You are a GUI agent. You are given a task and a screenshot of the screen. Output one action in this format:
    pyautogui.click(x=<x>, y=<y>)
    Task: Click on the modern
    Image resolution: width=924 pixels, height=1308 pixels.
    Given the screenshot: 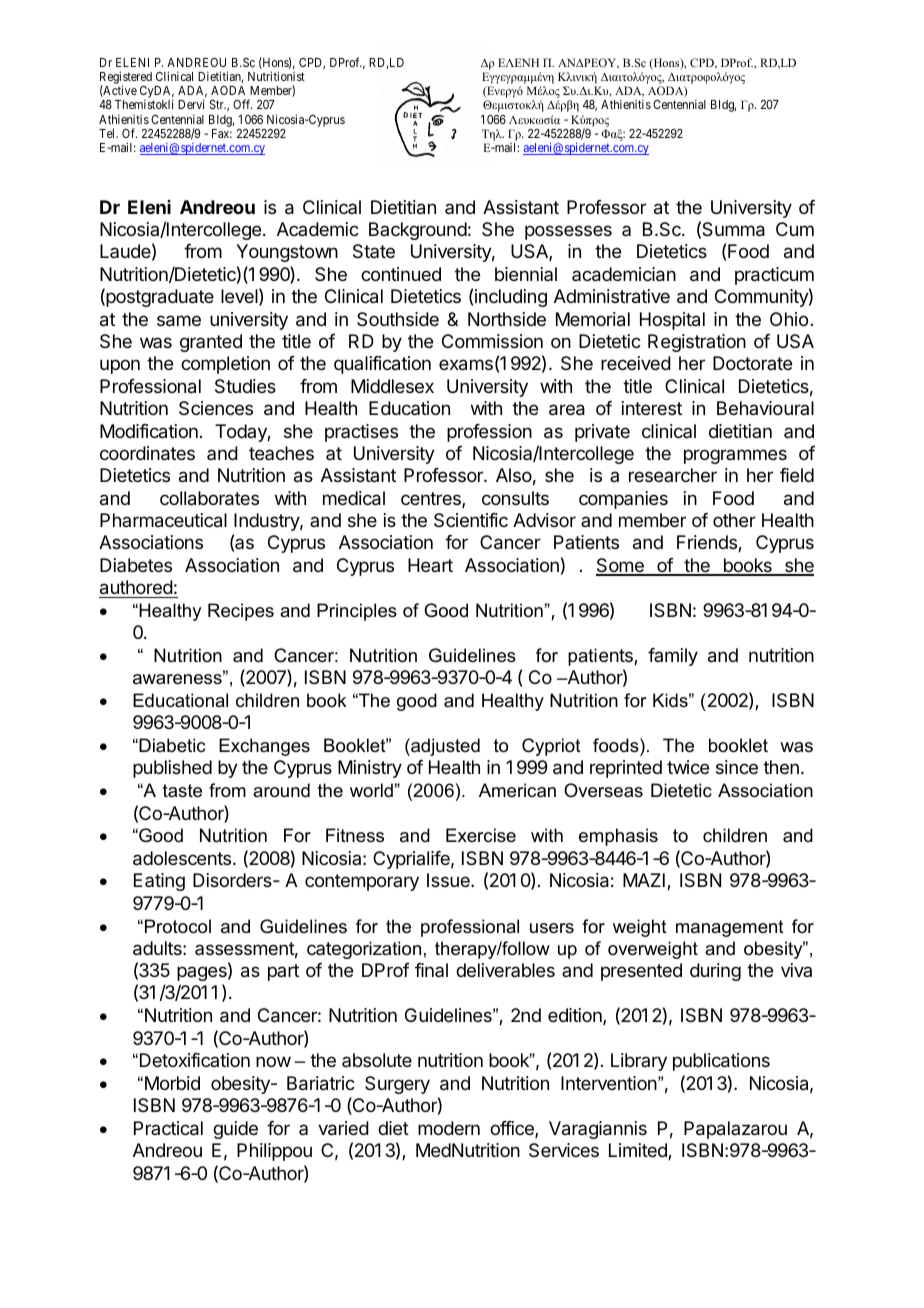 What is the action you would take?
    pyautogui.click(x=449, y=1128)
